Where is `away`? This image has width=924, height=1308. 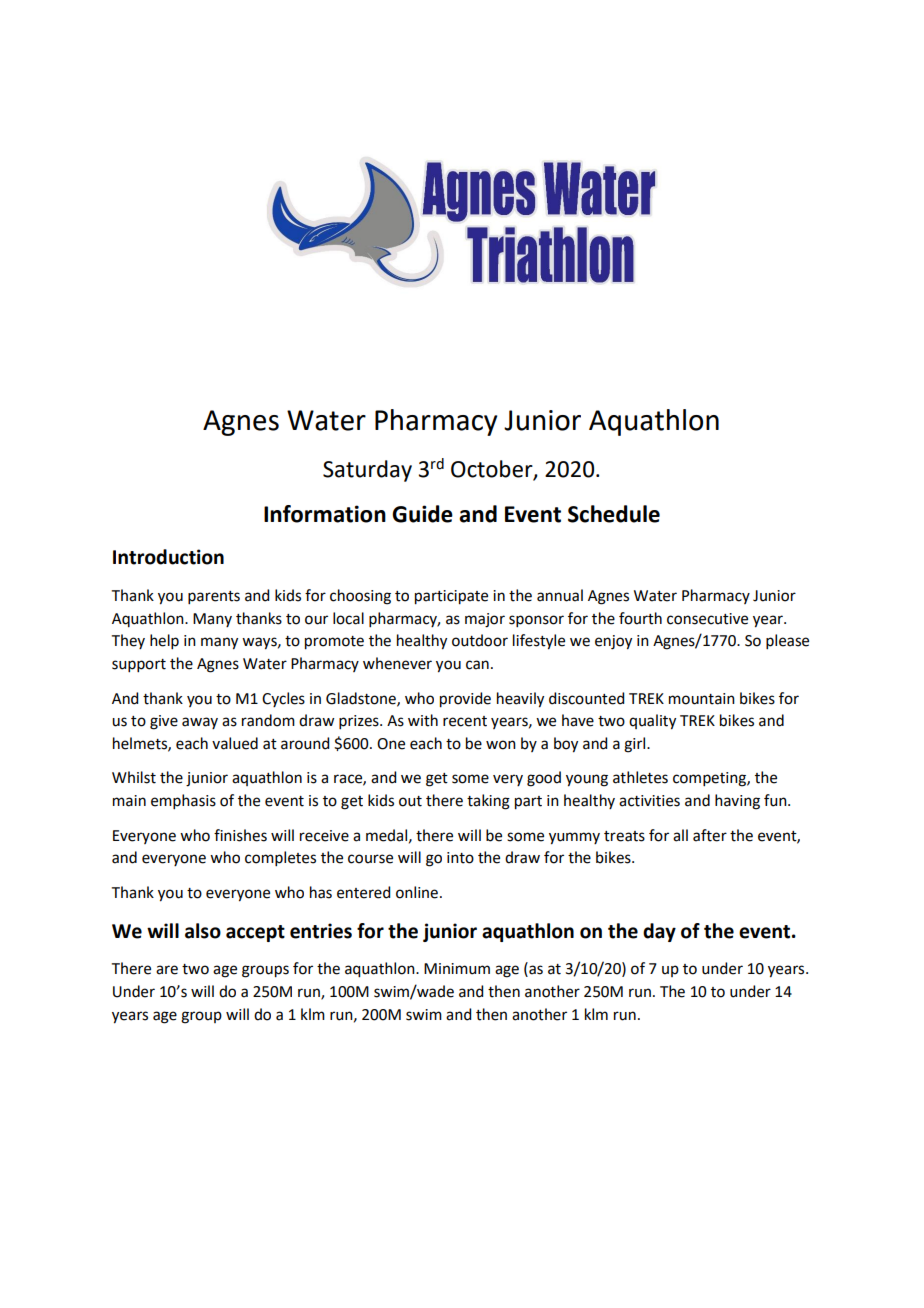 away is located at coordinates (200, 723).
